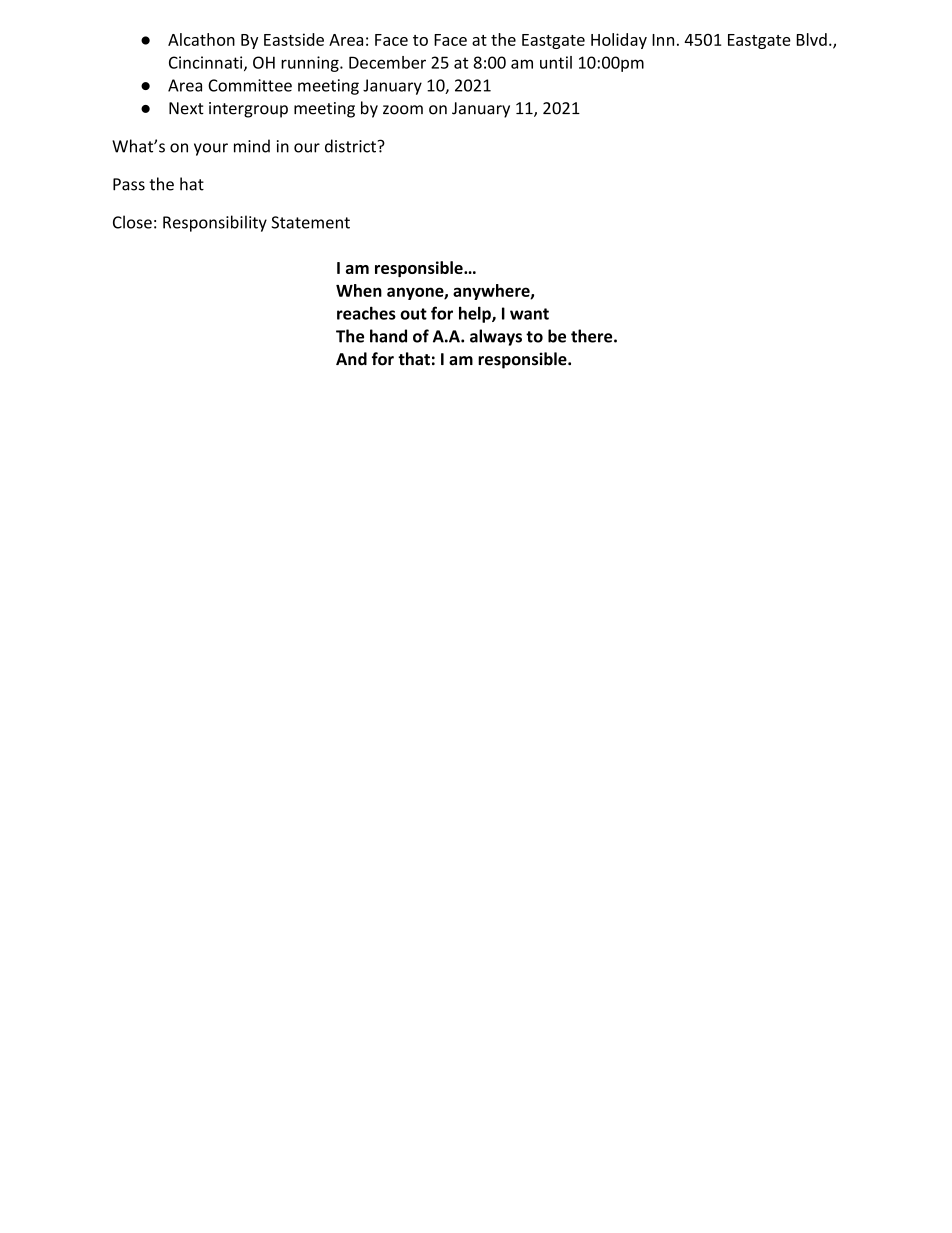 The height and width of the page is (1233, 952). Describe the element at coordinates (207, 63) in the page. I see `Cincinnati` at that location.
